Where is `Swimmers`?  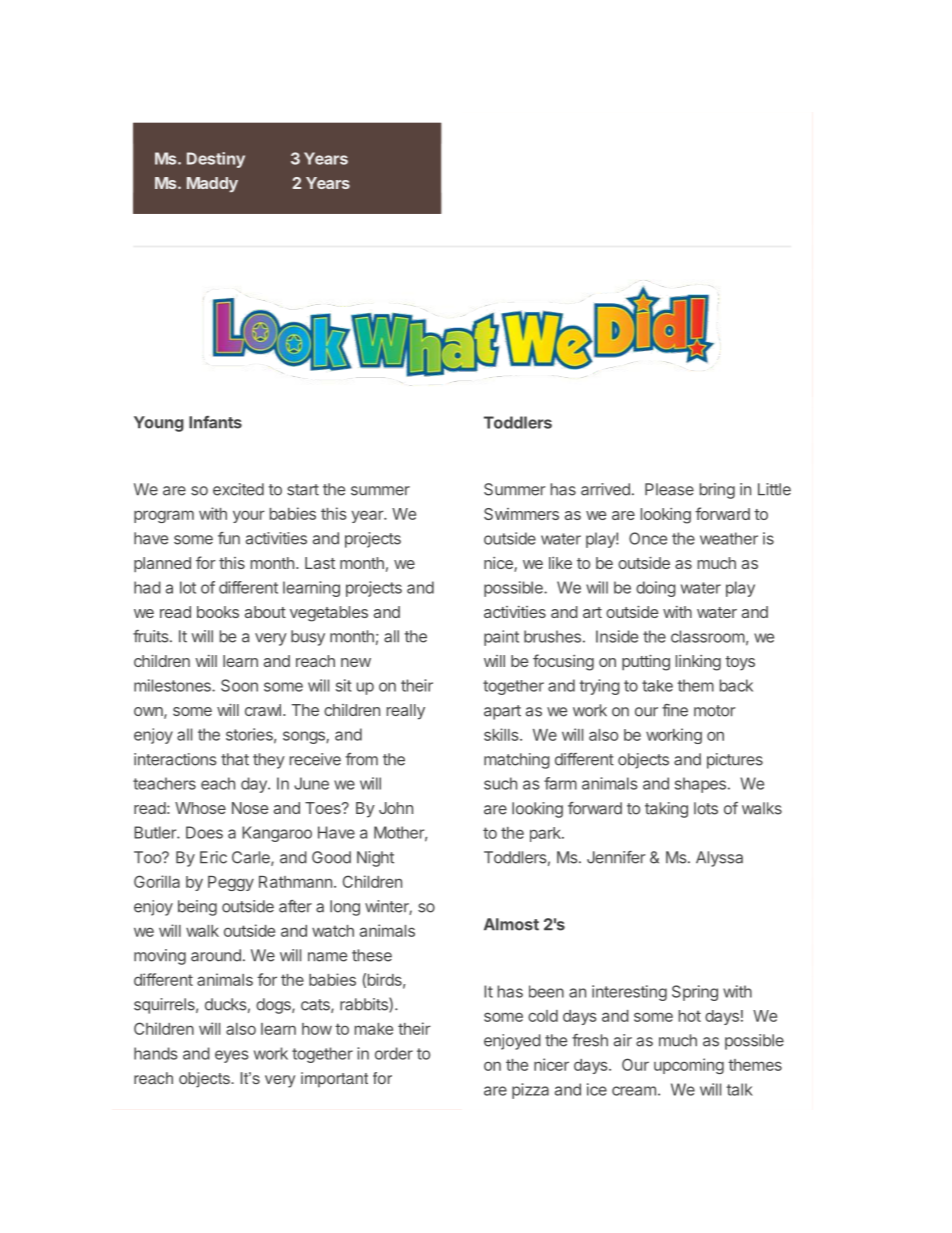
Swimmers is located at coordinates (521, 514).
